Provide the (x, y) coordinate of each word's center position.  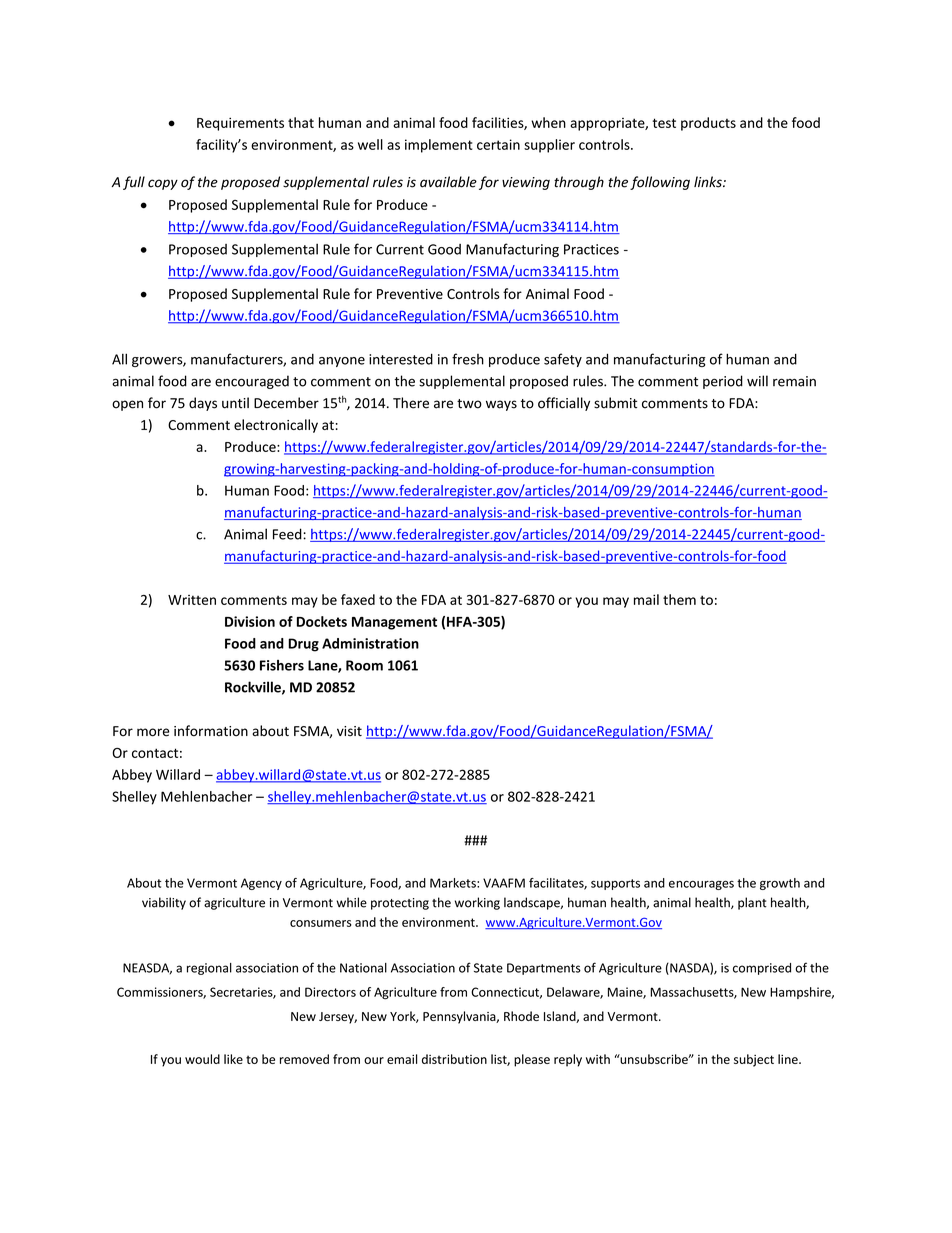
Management (394, 623)
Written (192, 600)
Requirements (240, 124)
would (202, 1059)
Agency (261, 884)
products (708, 124)
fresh (468, 359)
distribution (454, 1059)
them (679, 599)
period (723, 382)
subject (754, 1060)
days (203, 404)
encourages (701, 885)
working (477, 903)
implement (439, 146)
